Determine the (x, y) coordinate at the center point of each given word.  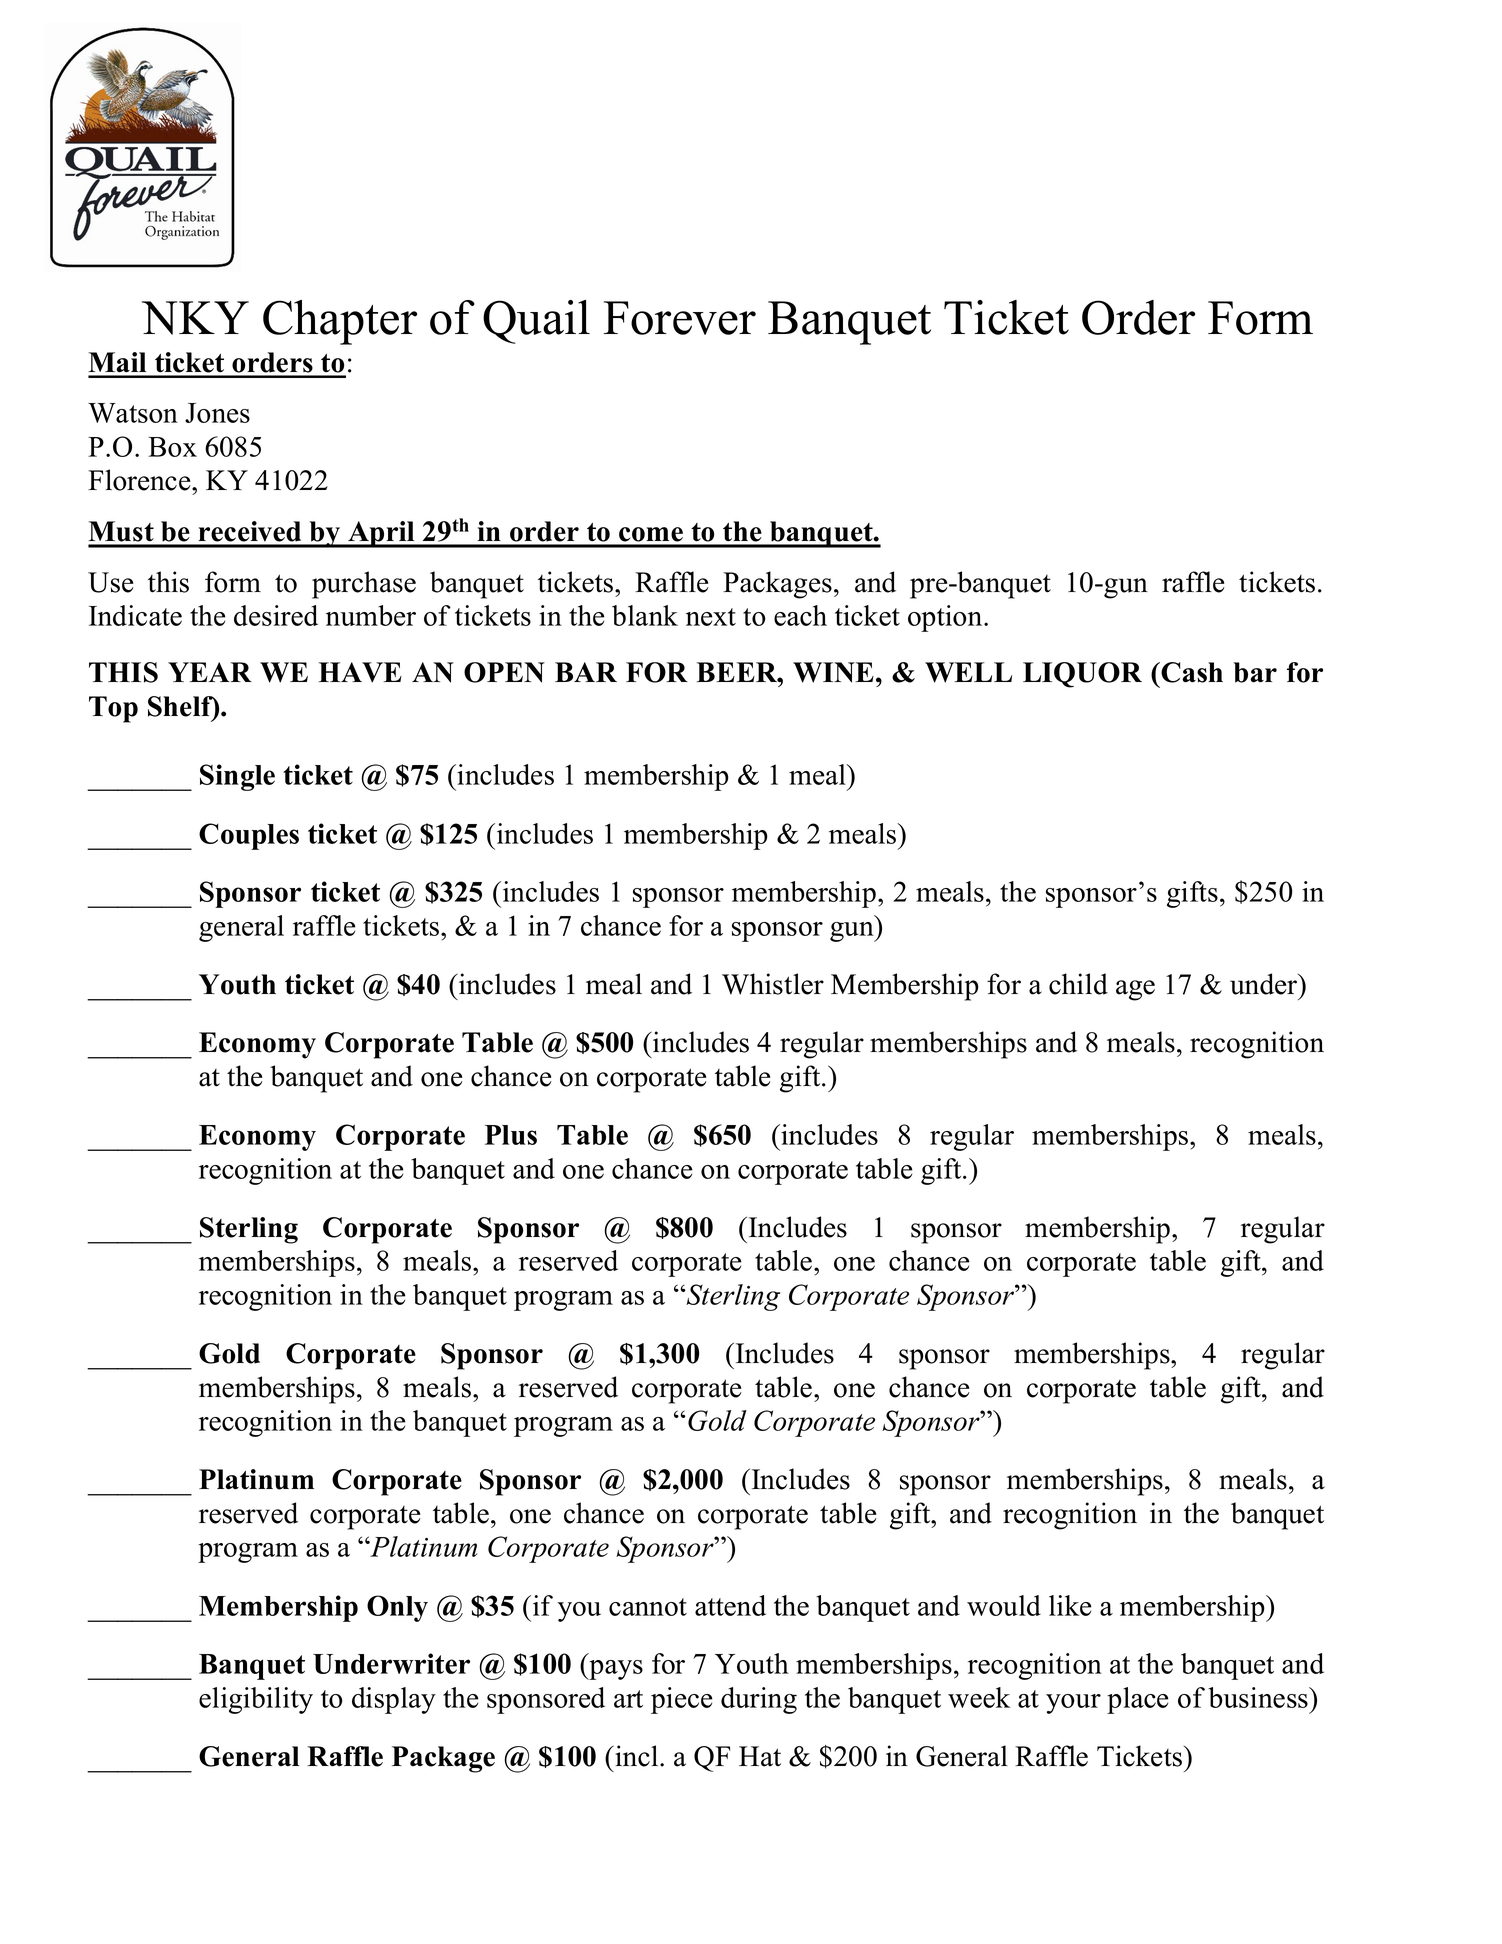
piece (682, 1700)
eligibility (256, 1700)
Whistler (773, 984)
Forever (679, 318)
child (1078, 984)
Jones (217, 413)
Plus (511, 1135)
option (946, 618)
